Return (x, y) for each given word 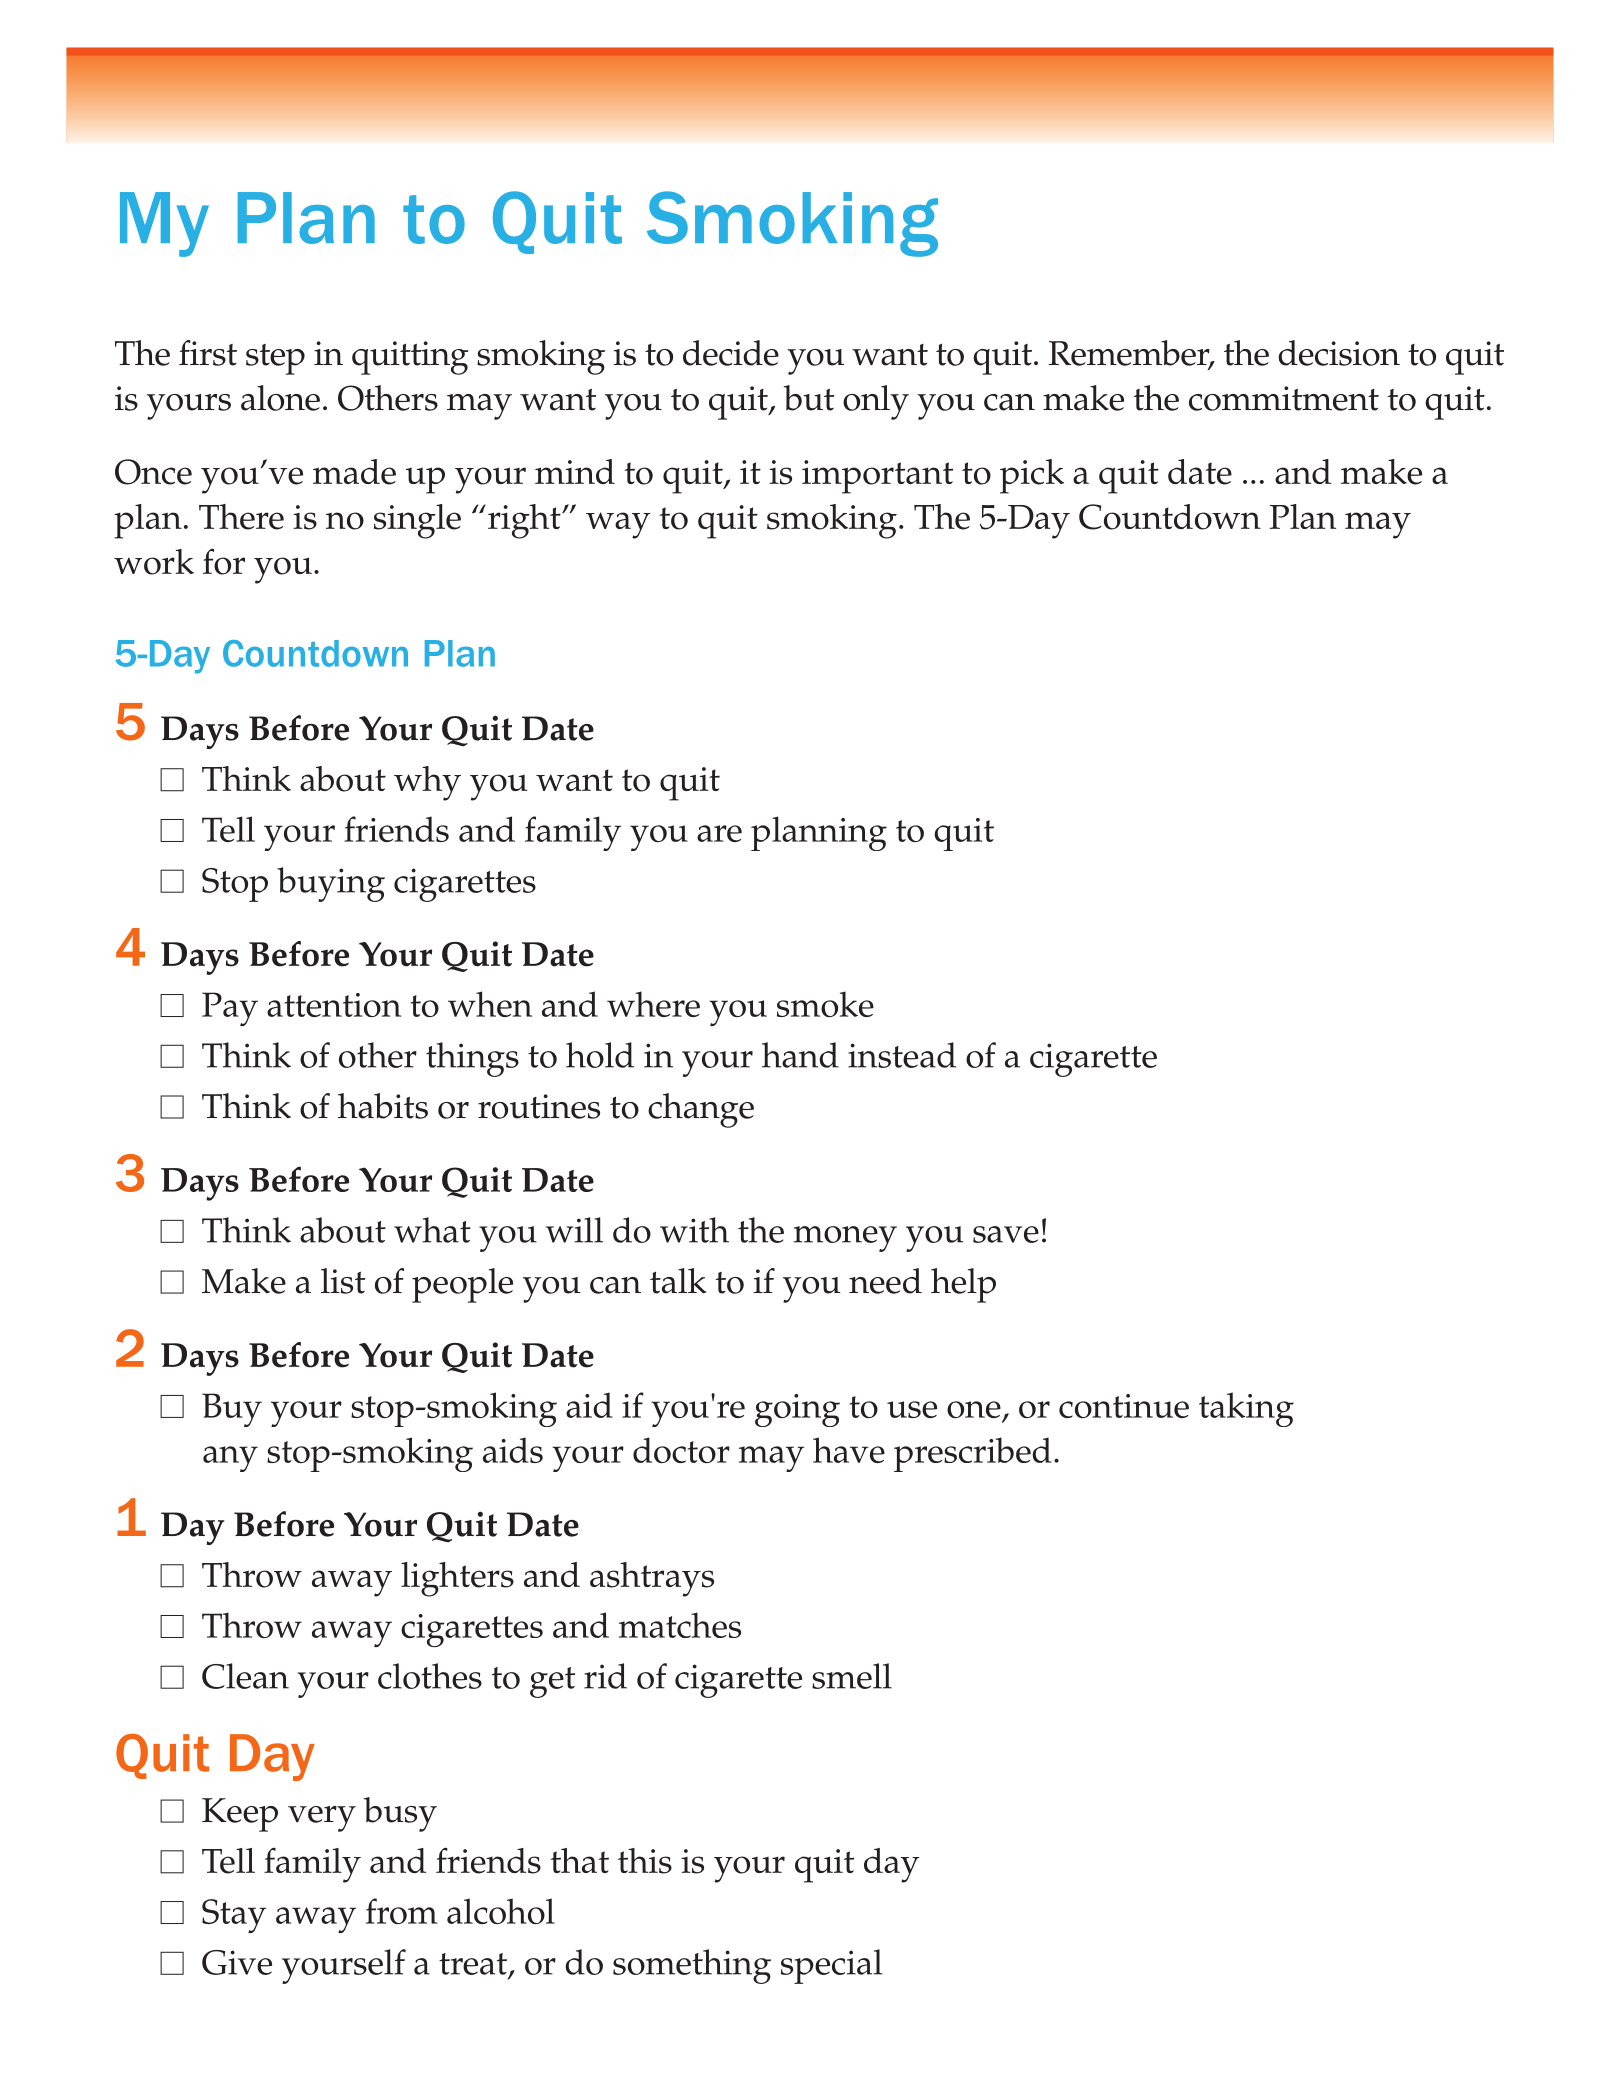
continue (1124, 1406)
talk (678, 1281)
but (809, 398)
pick (1032, 476)
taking (1246, 1409)
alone (280, 398)
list (343, 1281)
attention (334, 1005)
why (427, 783)
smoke (825, 1004)
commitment (1284, 398)
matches (680, 1625)
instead (902, 1055)
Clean (245, 1676)
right (525, 521)
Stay (234, 1916)
